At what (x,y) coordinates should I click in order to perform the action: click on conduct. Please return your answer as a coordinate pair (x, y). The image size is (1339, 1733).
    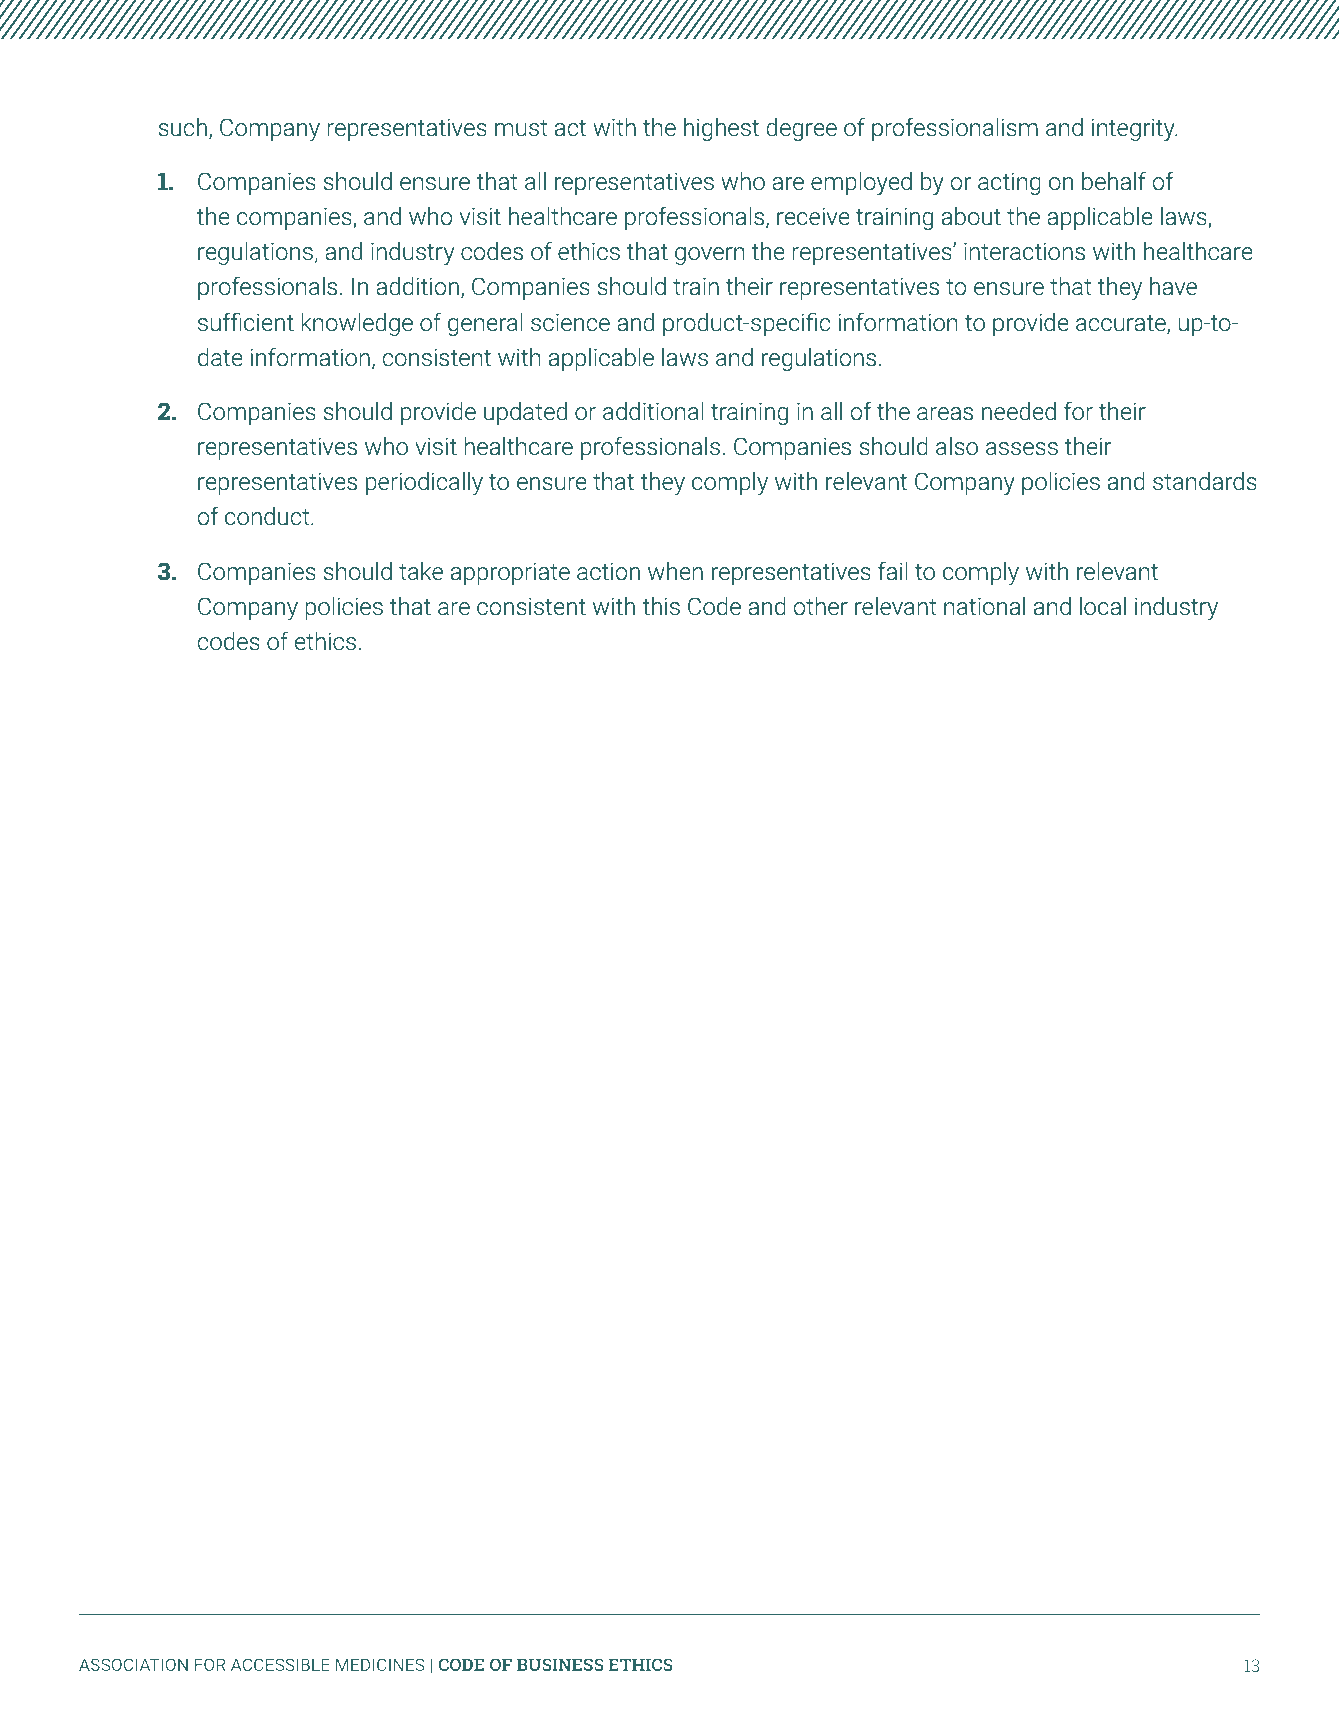
    Looking at the image, I should click on (268, 516).
